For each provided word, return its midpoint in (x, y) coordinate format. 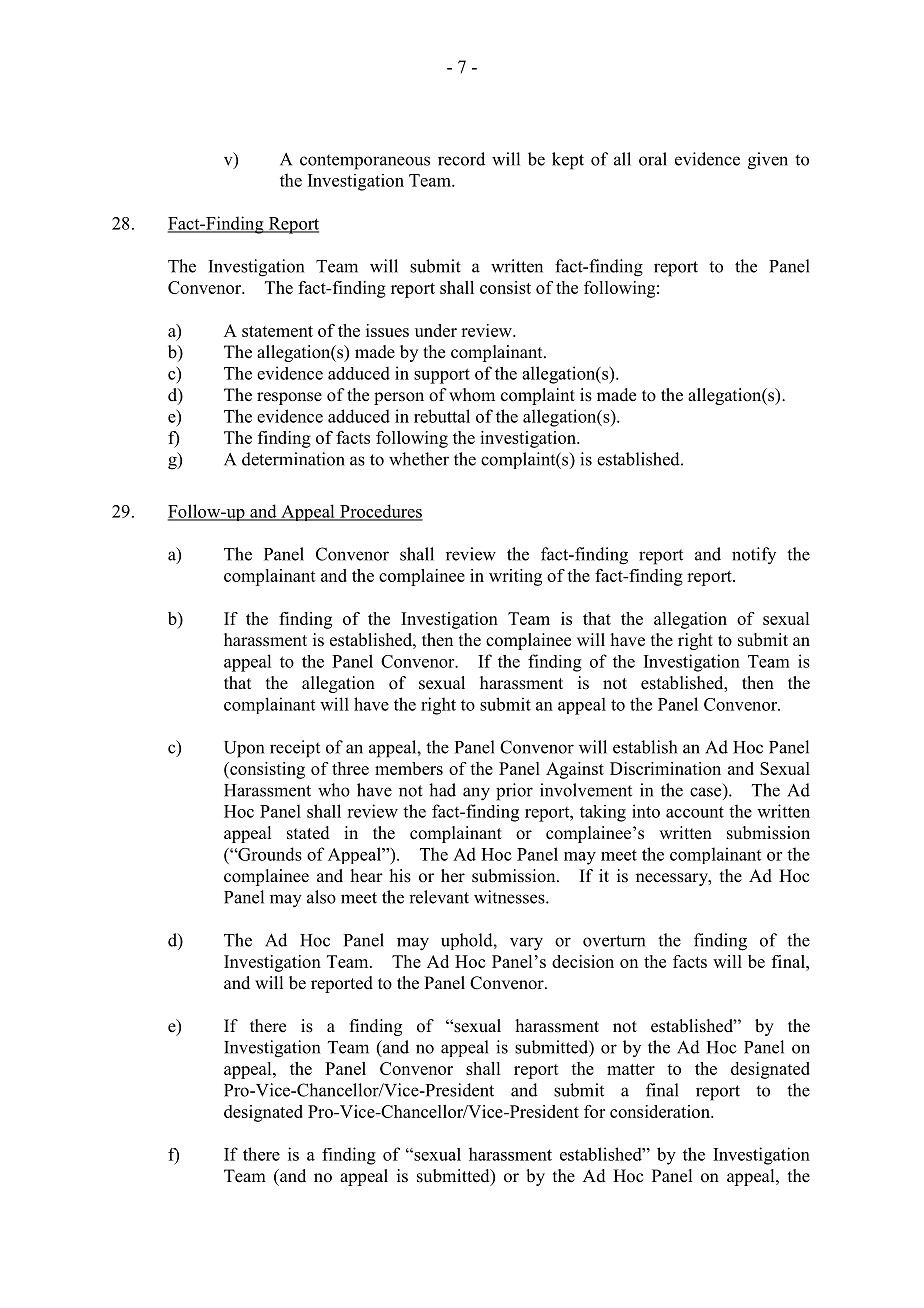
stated (308, 833)
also (321, 897)
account (695, 812)
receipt (295, 749)
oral (653, 159)
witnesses (510, 897)
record (461, 159)
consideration (661, 1111)
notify (754, 555)
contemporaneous (365, 162)
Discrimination (665, 768)
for (594, 1111)
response (289, 398)
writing (515, 577)
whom (472, 395)
